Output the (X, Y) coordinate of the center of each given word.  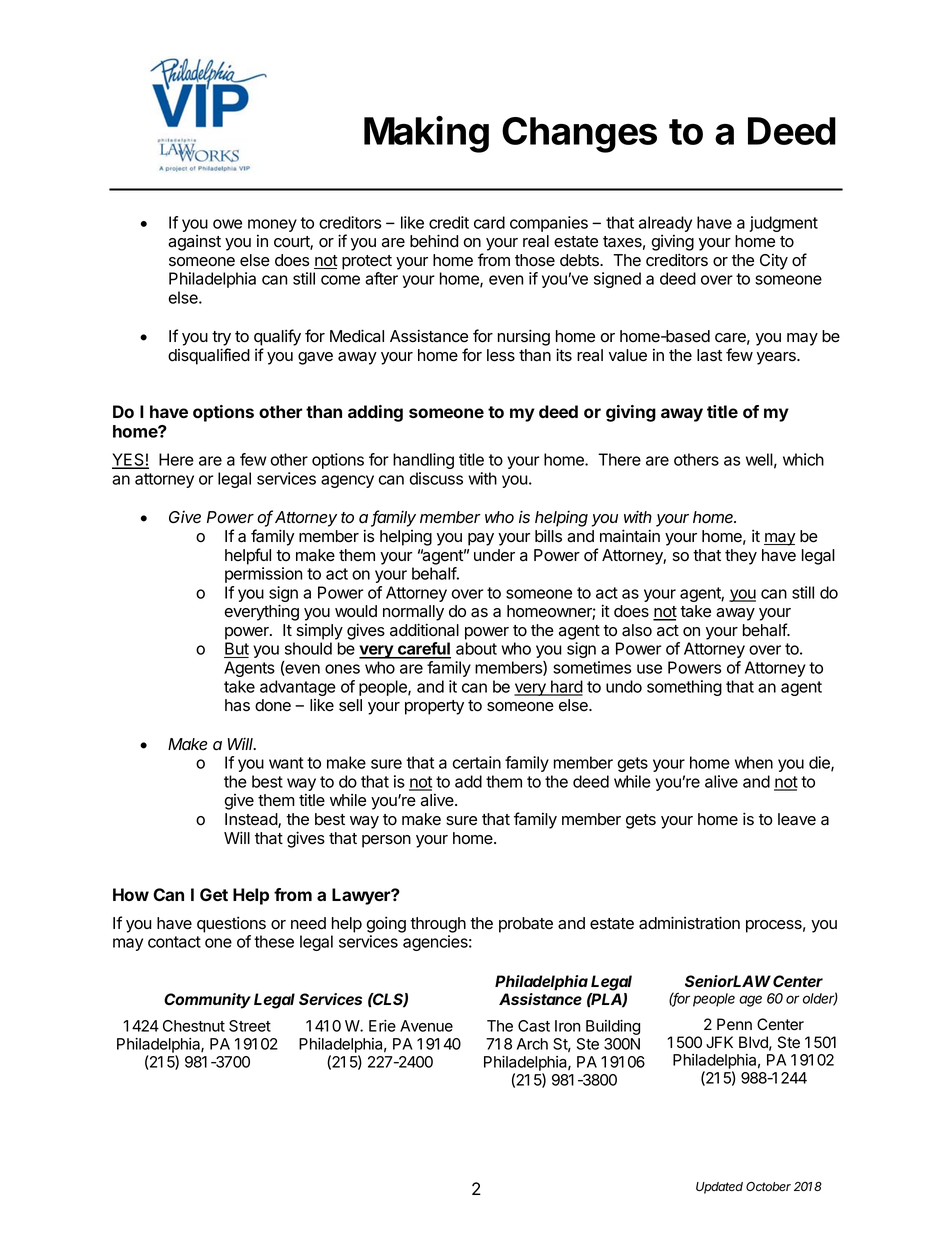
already (665, 224)
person (386, 841)
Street (250, 1026)
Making (426, 134)
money (272, 225)
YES (129, 461)
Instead (252, 820)
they (741, 557)
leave (797, 819)
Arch (532, 1044)
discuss (436, 478)
